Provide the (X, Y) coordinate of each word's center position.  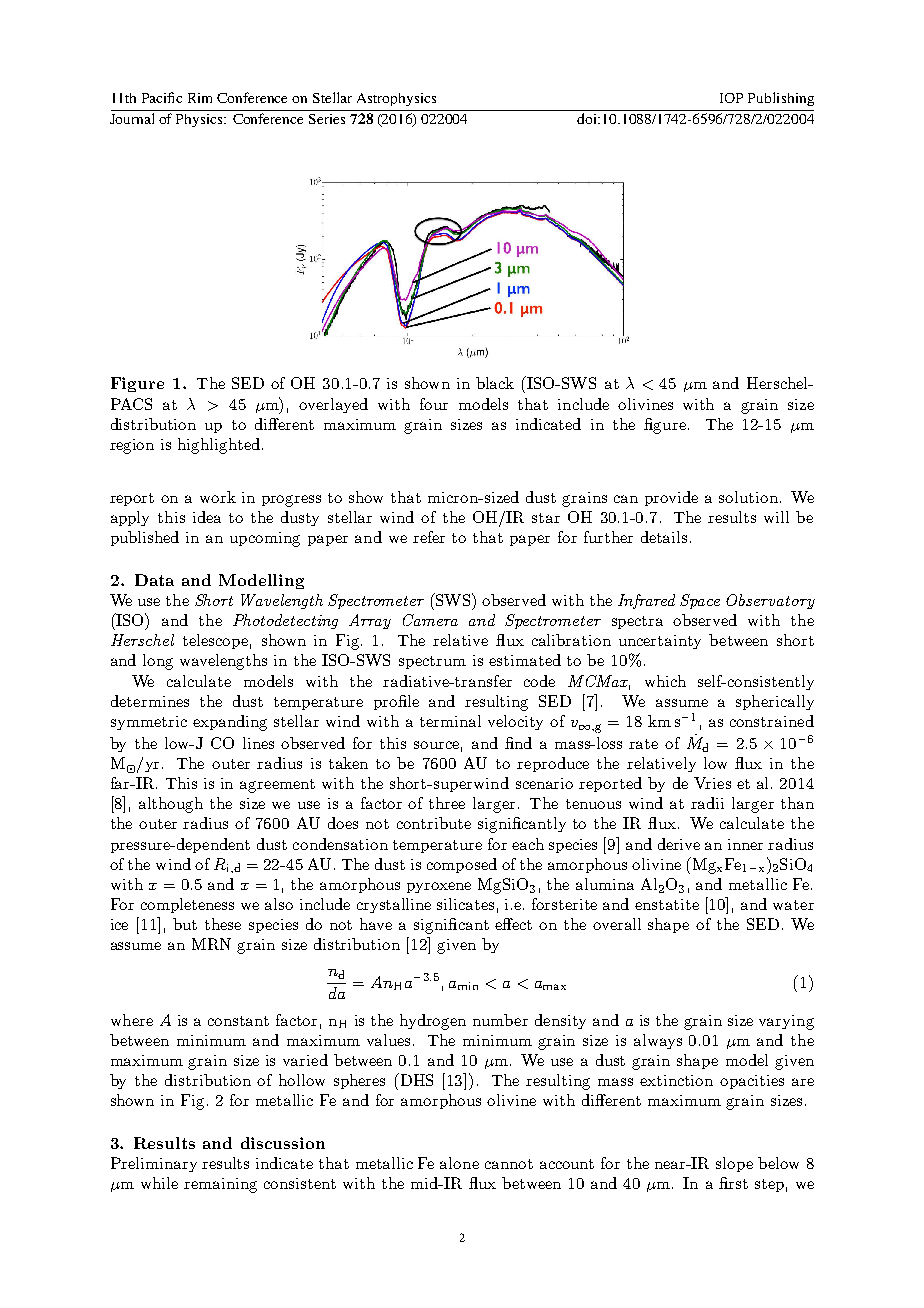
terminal (450, 721)
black (495, 383)
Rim (200, 98)
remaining (220, 1185)
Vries (712, 783)
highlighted (220, 446)
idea (207, 517)
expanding (230, 723)
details (664, 537)
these (223, 924)
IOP (731, 98)
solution (750, 497)
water (793, 905)
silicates (465, 904)
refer (429, 537)
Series (327, 119)
